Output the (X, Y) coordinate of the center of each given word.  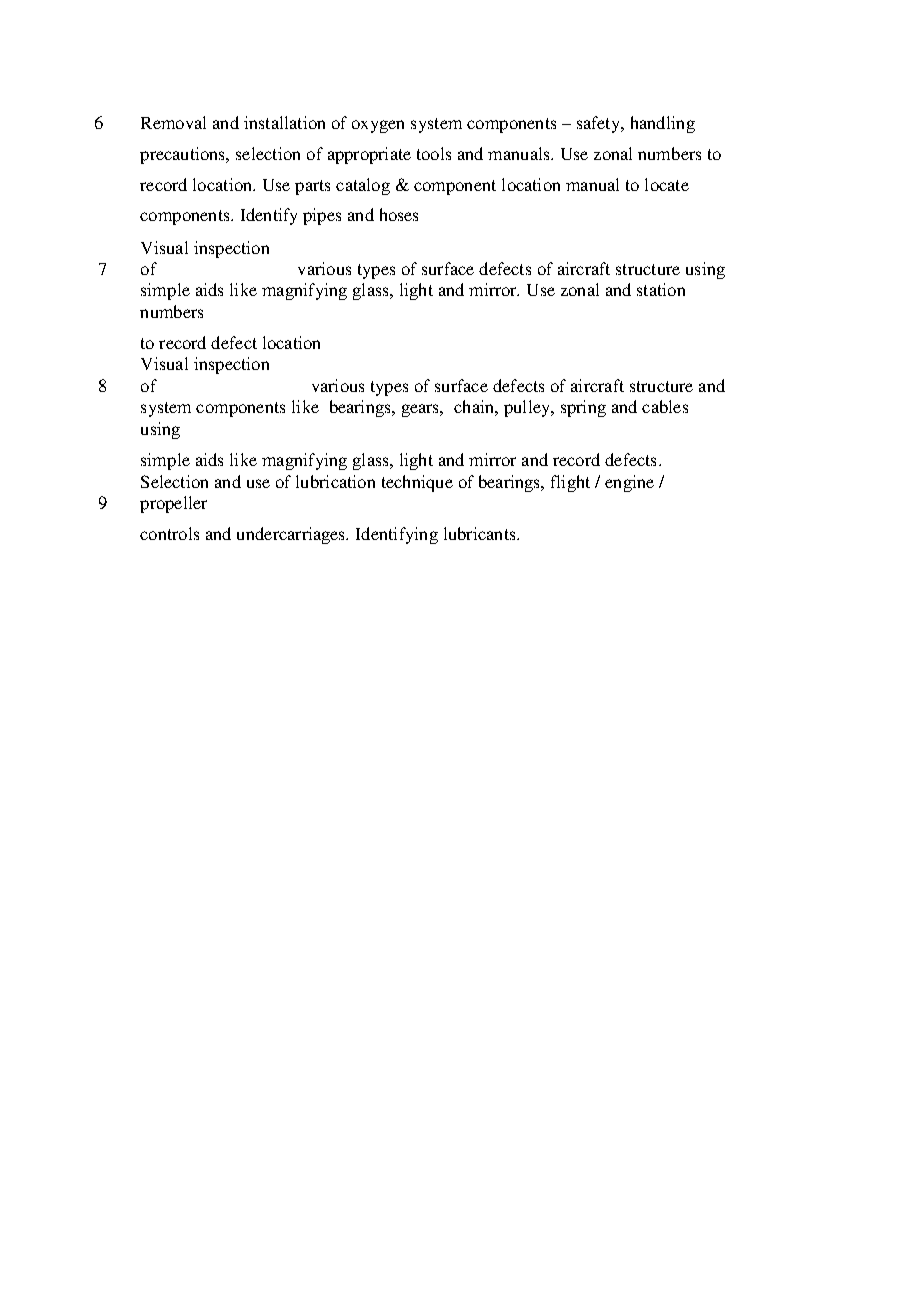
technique (417, 483)
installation (284, 122)
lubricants (481, 533)
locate (667, 184)
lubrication (335, 481)
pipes (322, 216)
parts (312, 187)
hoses (399, 214)
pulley (528, 408)
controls (169, 533)
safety (600, 124)
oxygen (378, 126)
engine (629, 483)
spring (583, 408)
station (661, 289)
